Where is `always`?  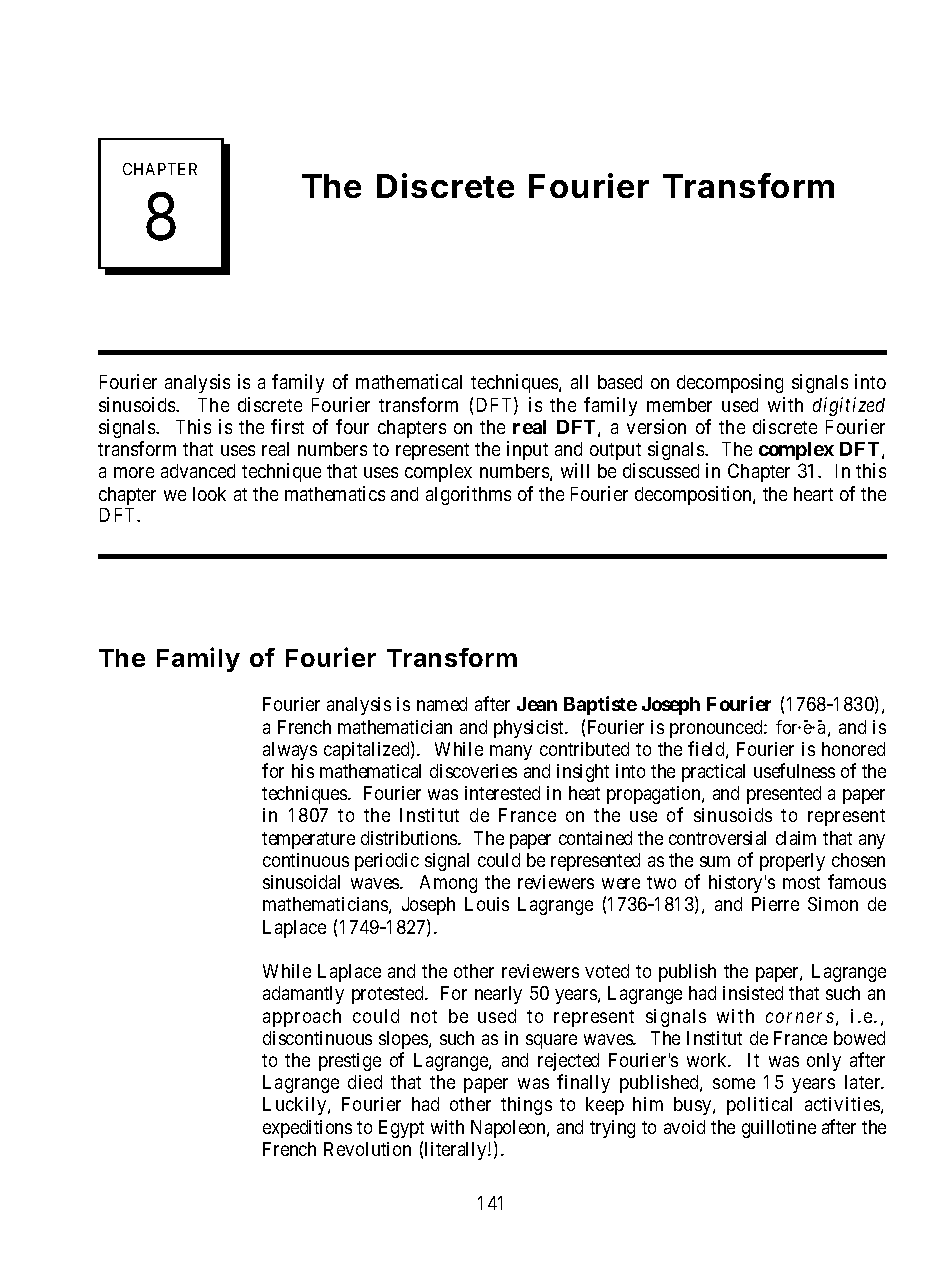 always is located at coordinates (290, 751).
